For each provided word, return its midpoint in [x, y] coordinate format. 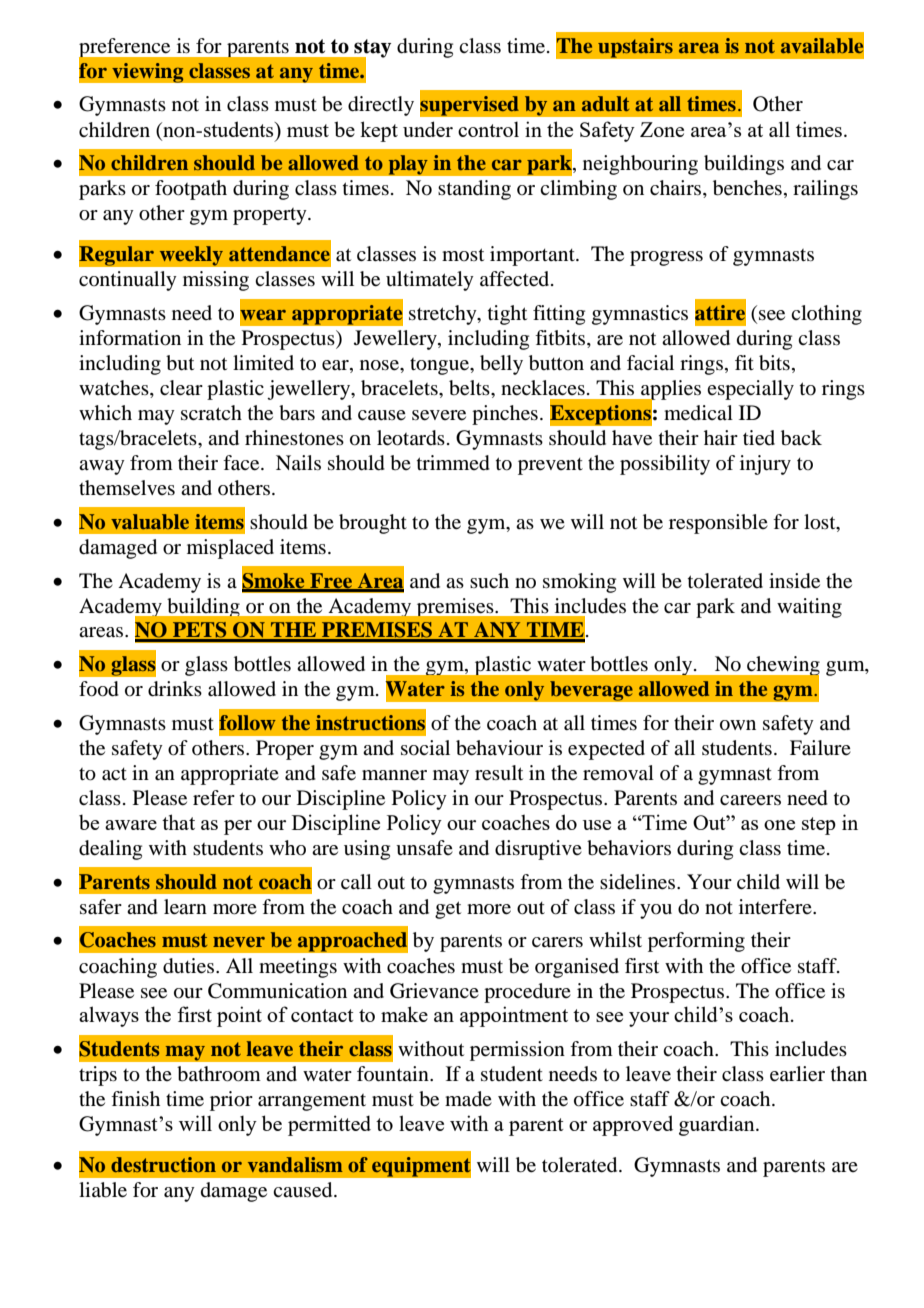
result [499, 773]
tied [759, 438]
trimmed [453, 463]
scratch [211, 412]
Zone [662, 129]
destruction [163, 1164]
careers [750, 800]
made [468, 1099]
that [178, 822]
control [488, 129]
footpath [191, 190]
